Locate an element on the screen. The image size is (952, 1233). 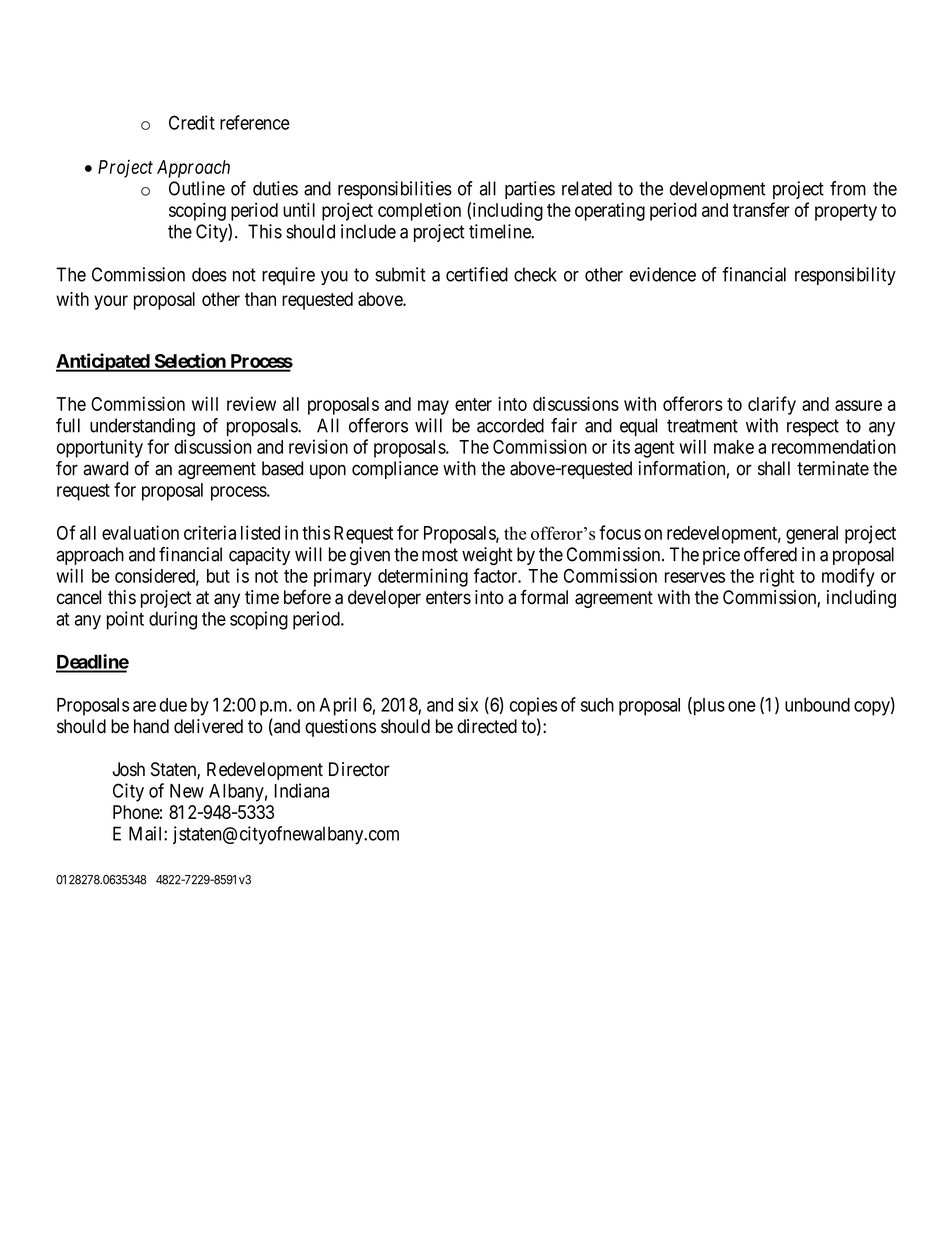
right is located at coordinates (777, 577).
